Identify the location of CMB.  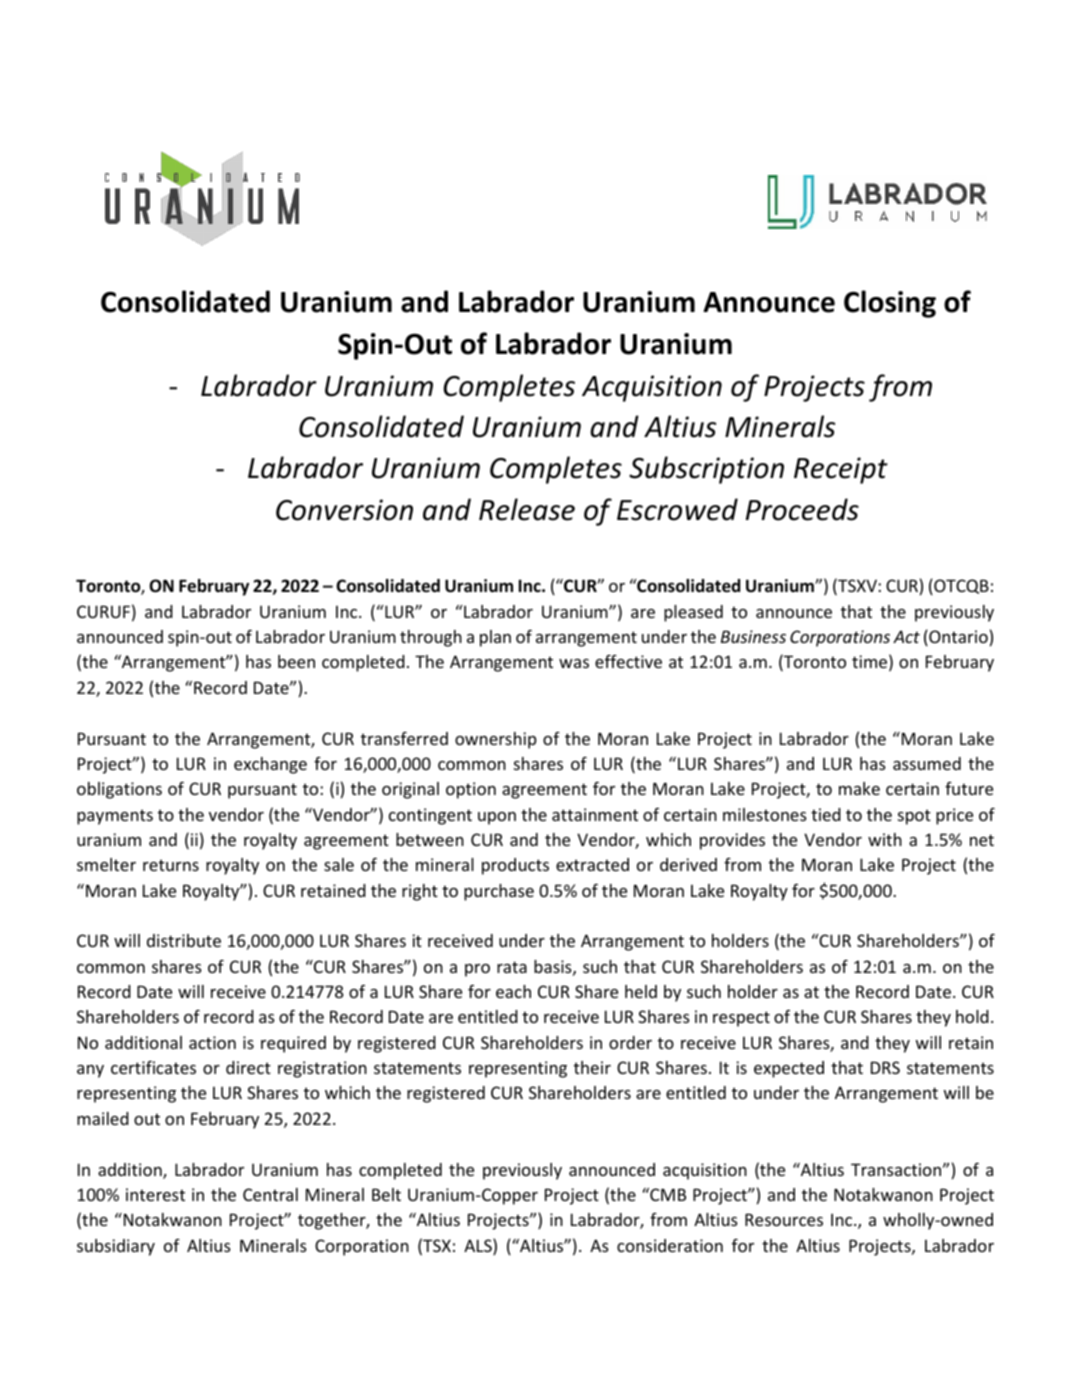
(667, 1194).
